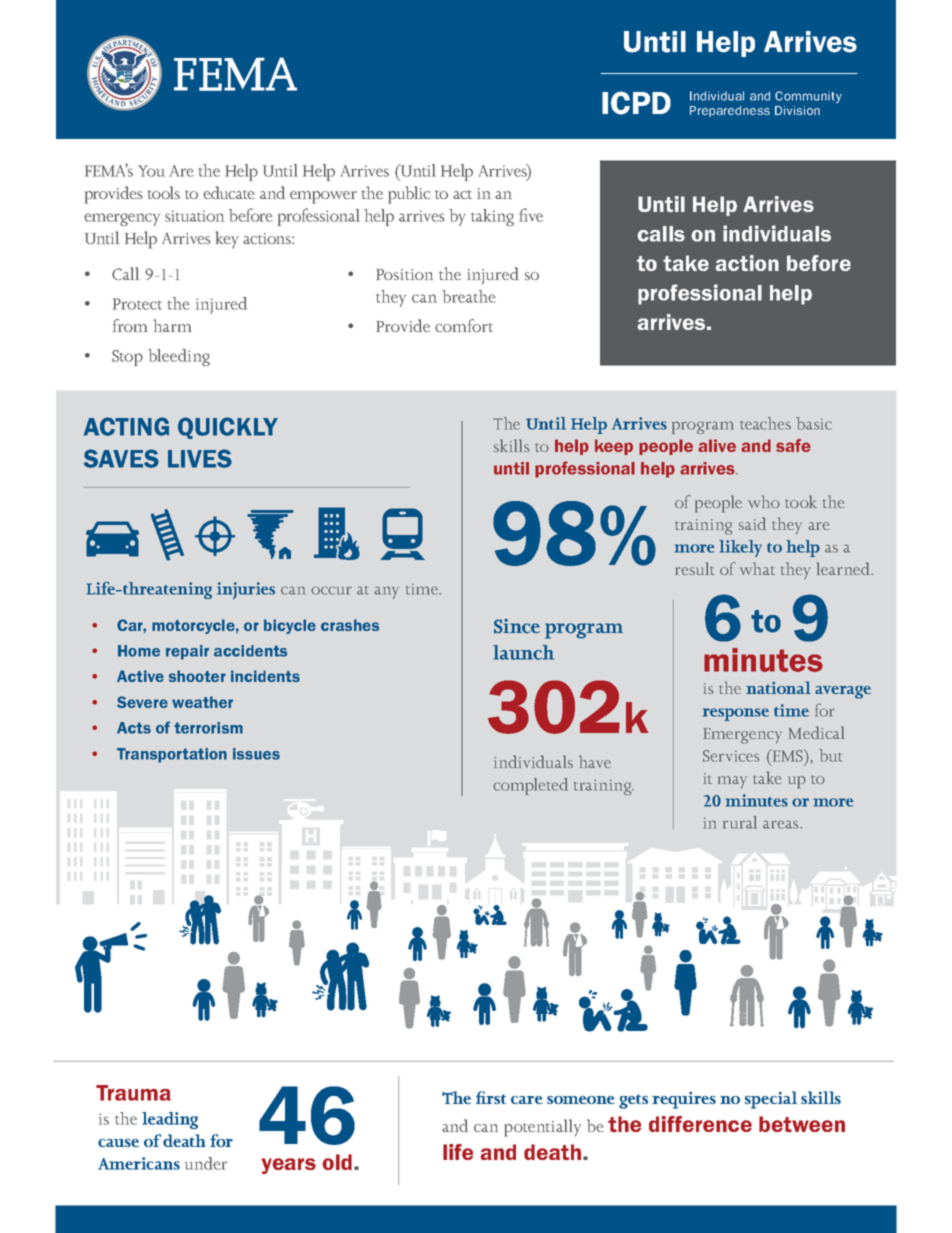  What do you see at coordinates (730, 111) in the screenshot?
I see `Preparedness` at bounding box center [730, 111].
